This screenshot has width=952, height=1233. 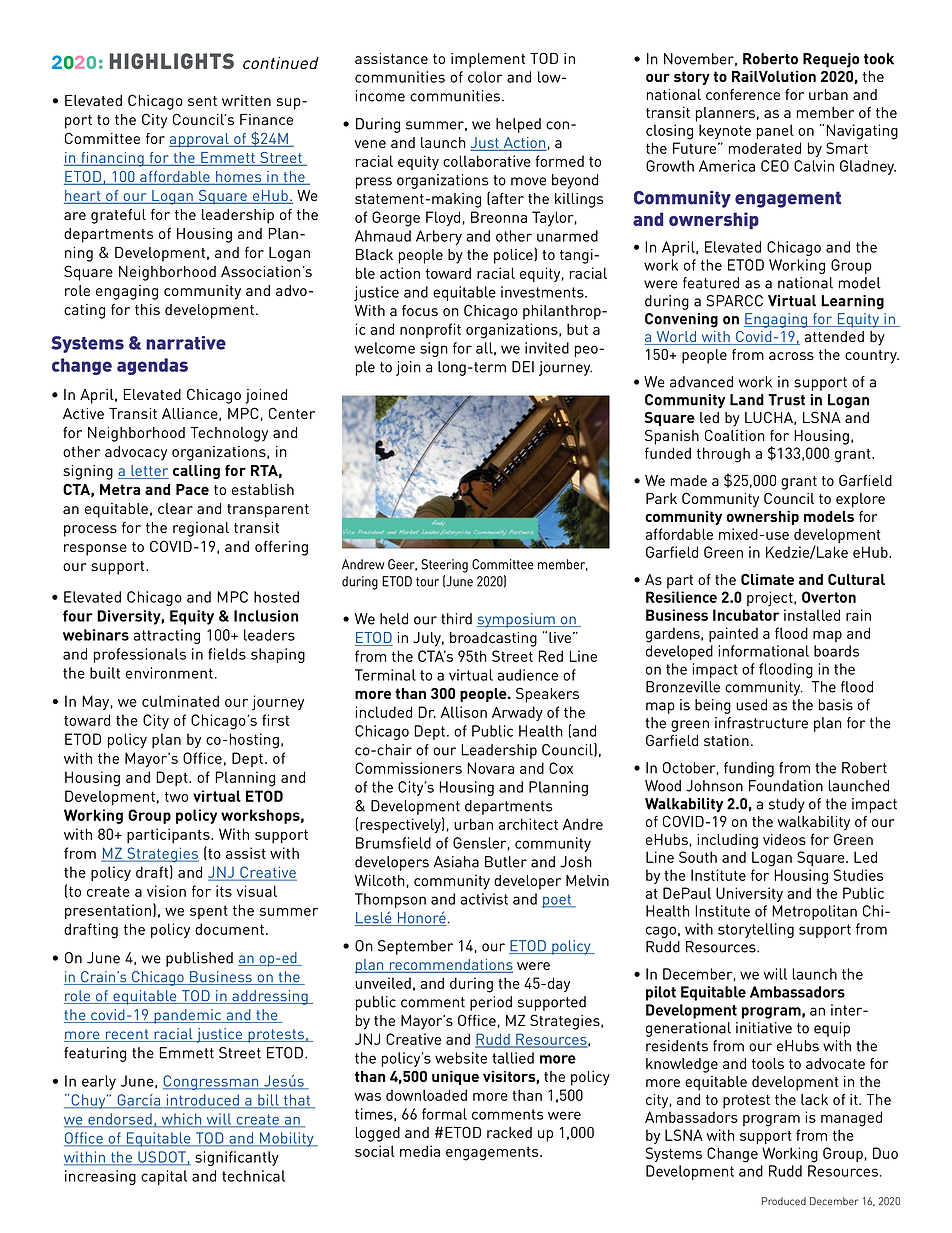 What do you see at coordinates (175, 508) in the screenshot?
I see `clear` at bounding box center [175, 508].
